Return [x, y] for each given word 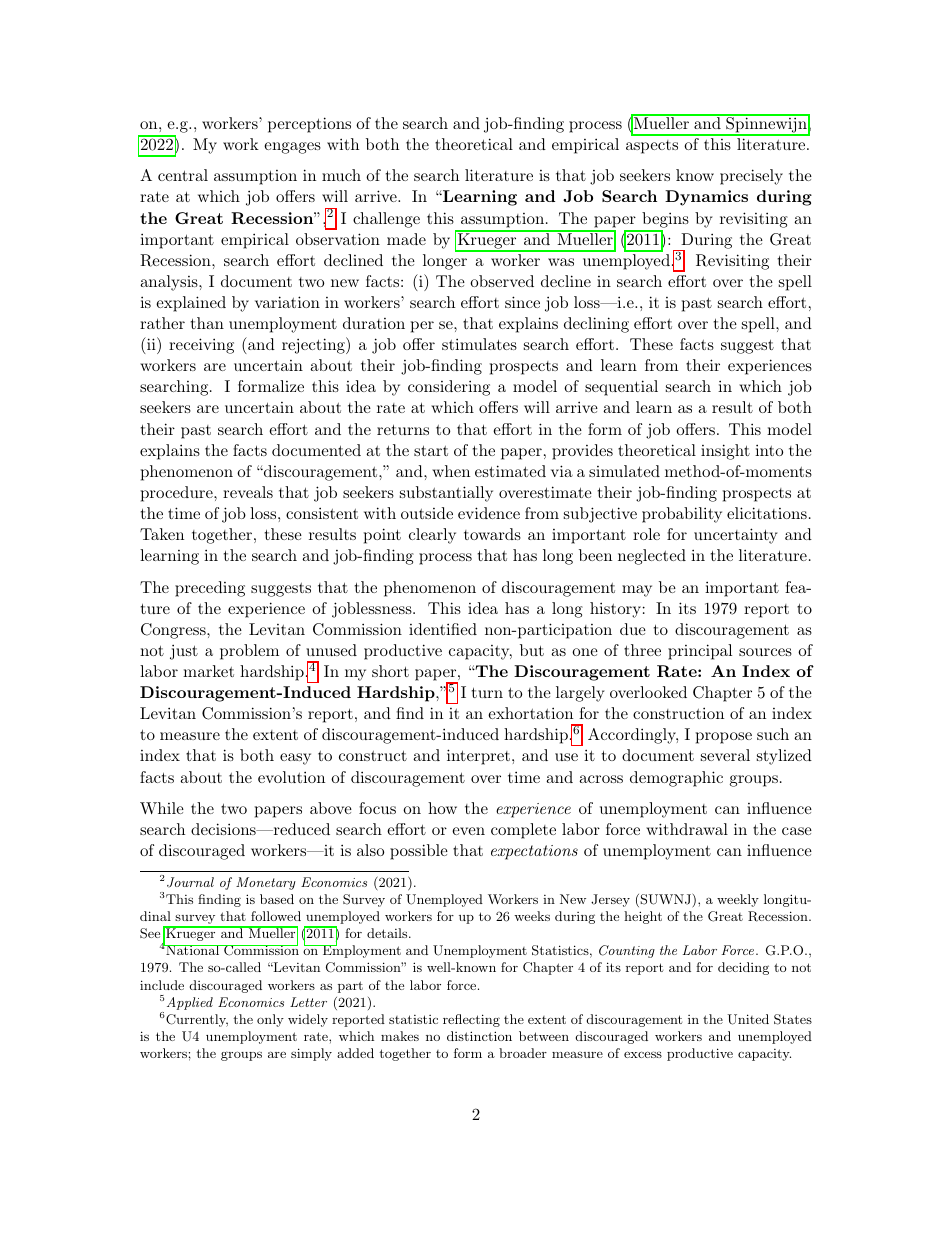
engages [292, 148]
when [451, 471]
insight [725, 452]
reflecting [471, 1020]
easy [295, 759]
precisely [751, 177]
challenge [386, 220]
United [748, 1019]
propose [724, 738]
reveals [248, 492]
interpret [478, 757]
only [270, 1020]
